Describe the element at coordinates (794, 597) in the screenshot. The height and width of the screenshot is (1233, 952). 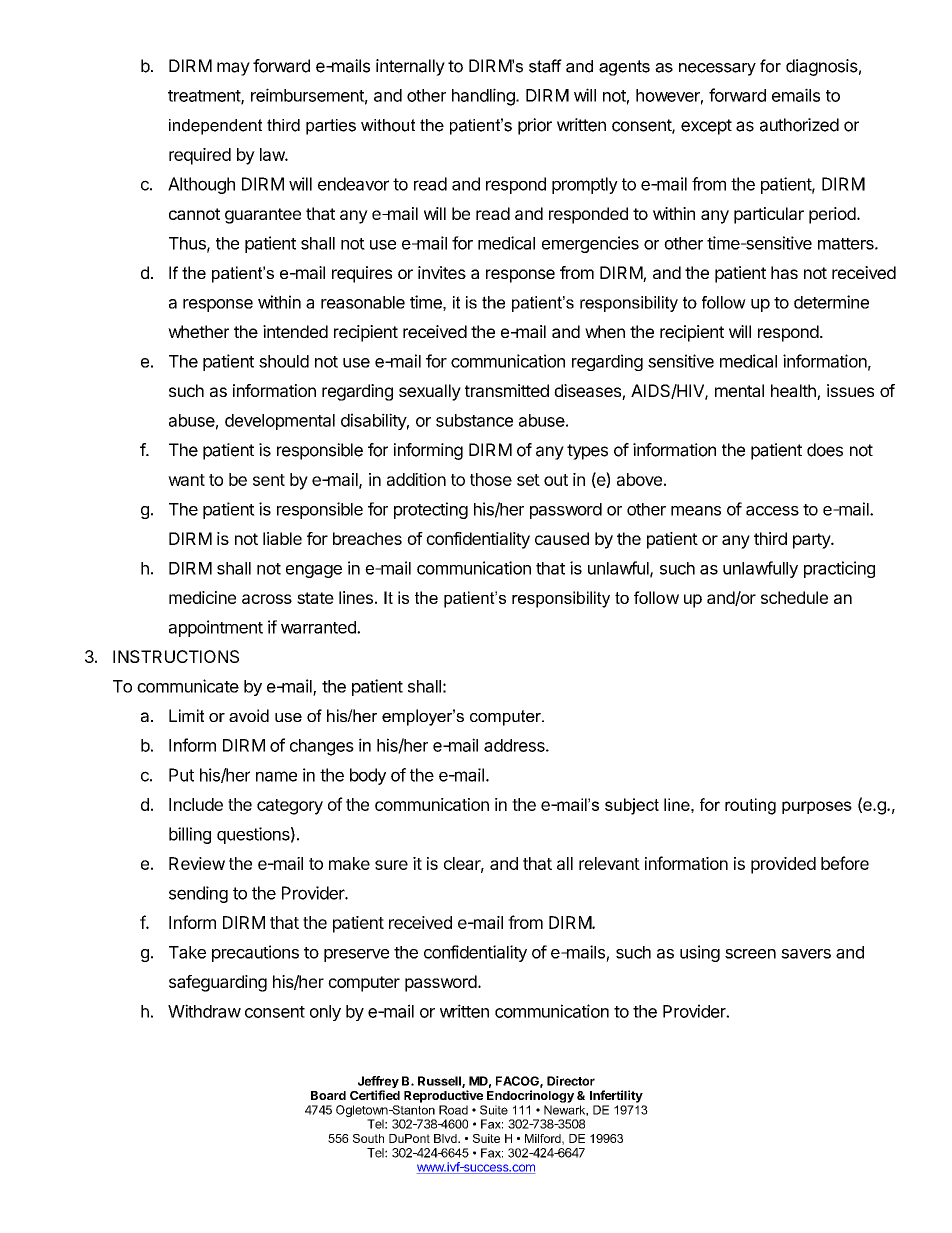
I see `schedule` at that location.
